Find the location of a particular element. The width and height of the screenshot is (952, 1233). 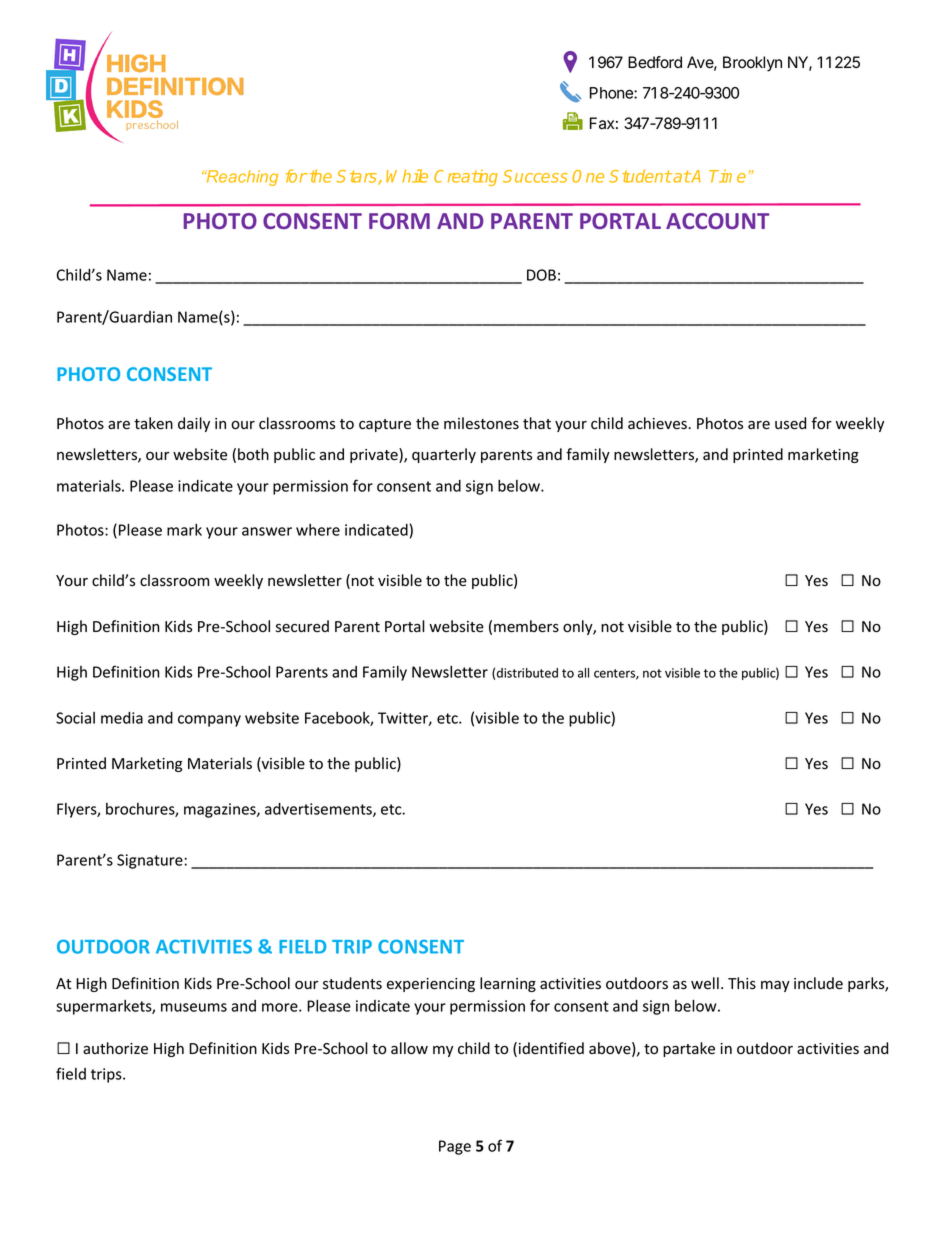

members is located at coordinates (526, 626).
